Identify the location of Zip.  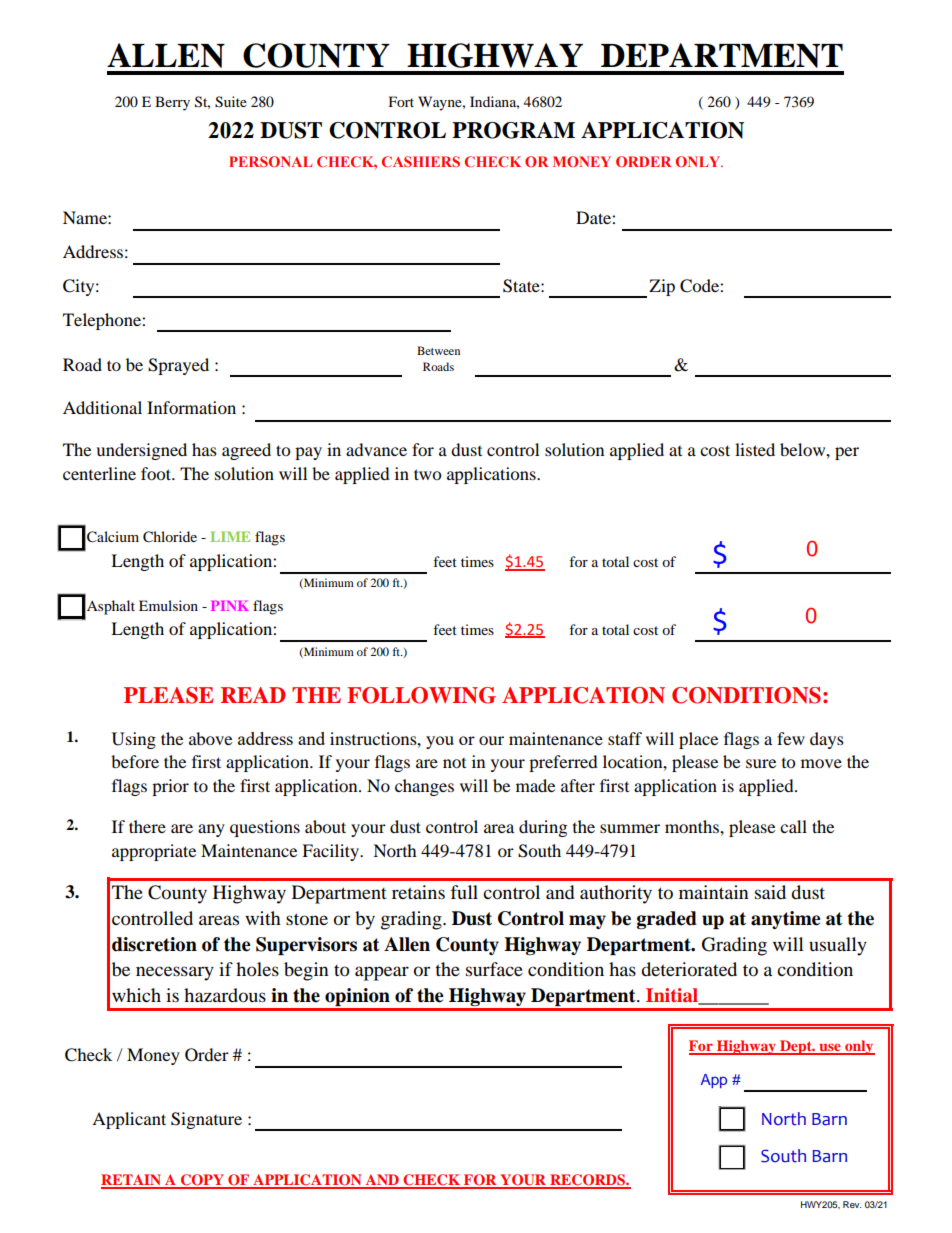
(662, 287).
